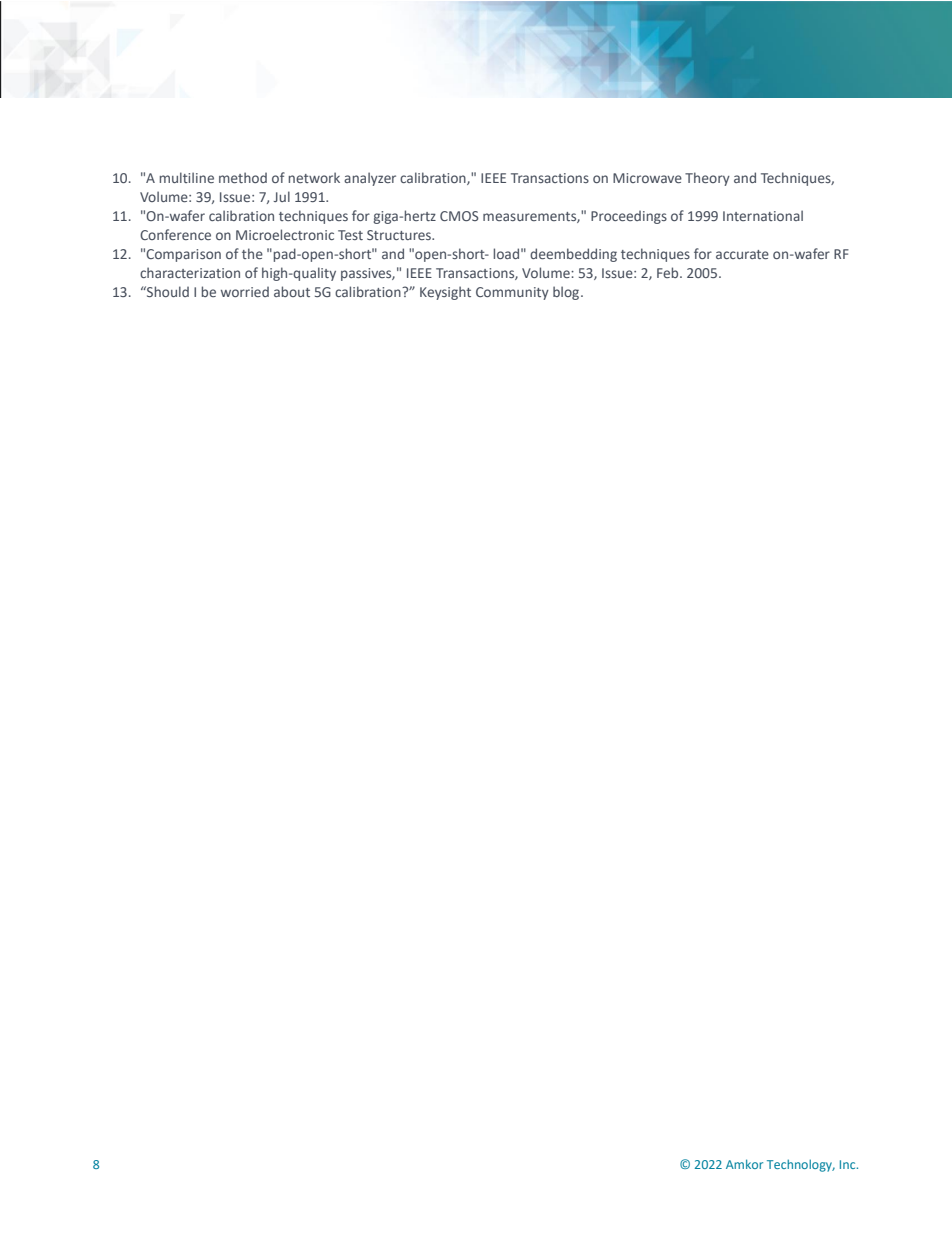 Image resolution: width=952 pixels, height=1233 pixels. I want to click on Jul, so click(281, 196).
